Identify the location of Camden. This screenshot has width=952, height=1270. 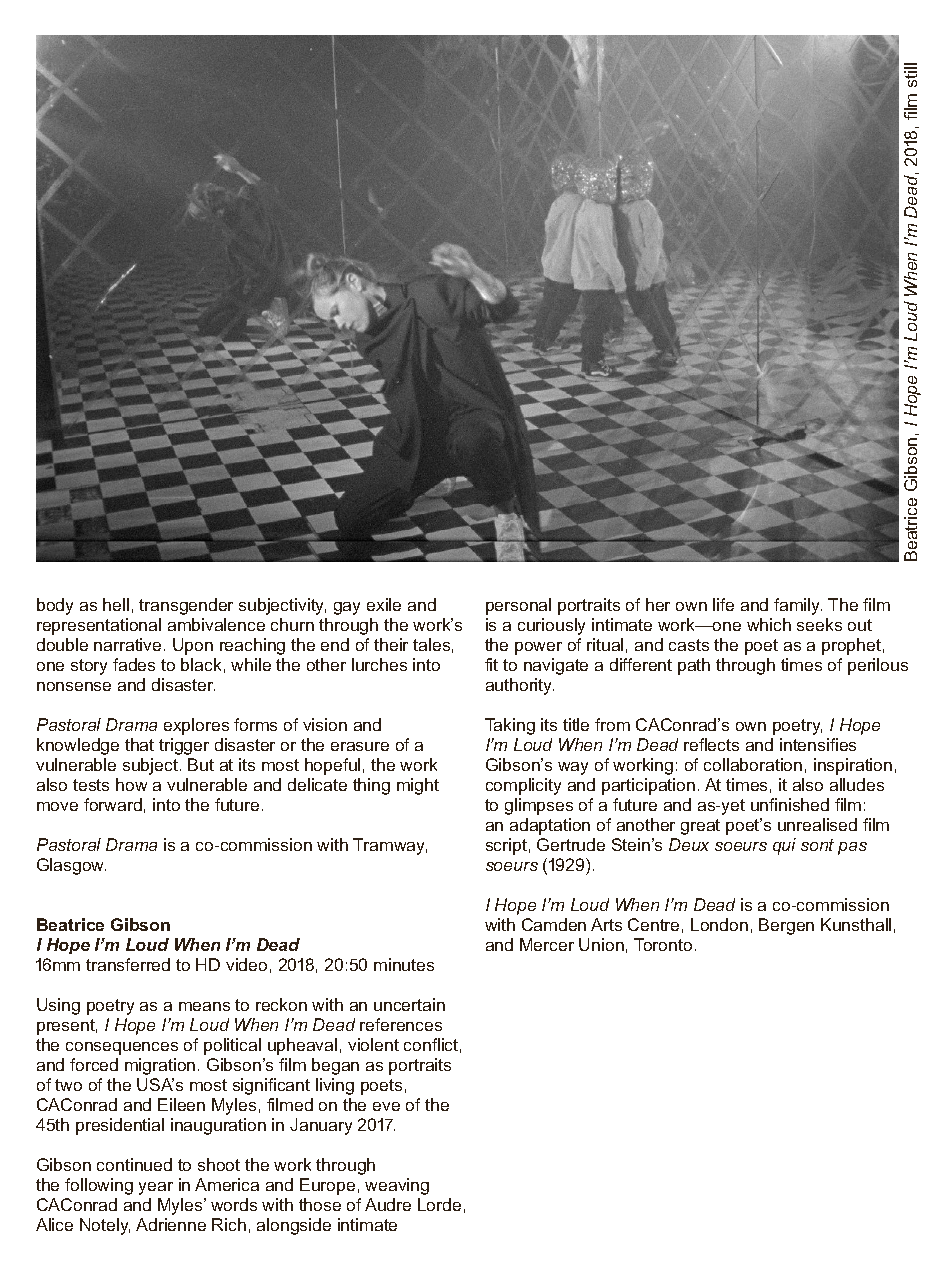
(554, 924).
